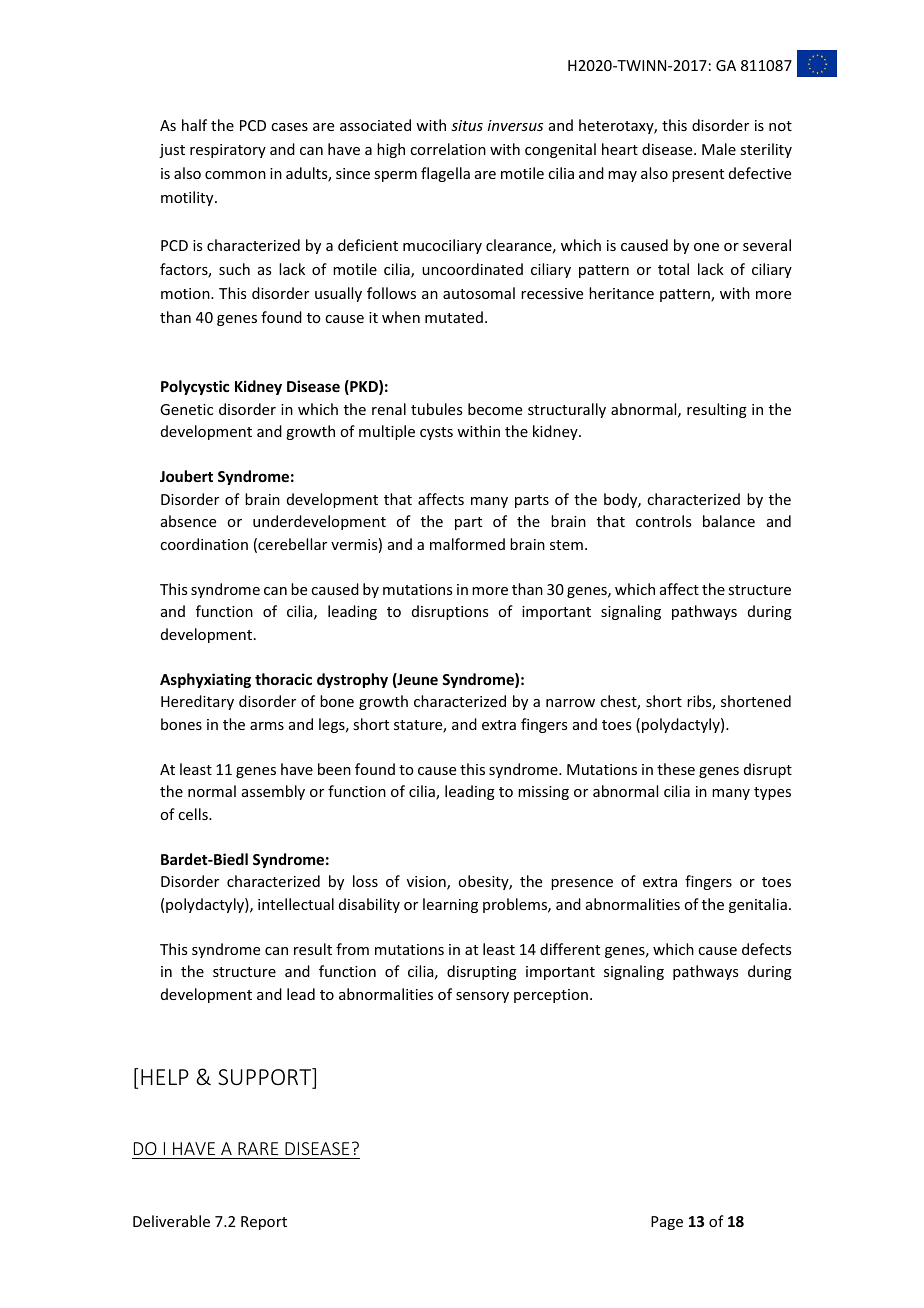 This page has height=1308, width=924. What do you see at coordinates (676, 769) in the page?
I see `these` at bounding box center [676, 769].
